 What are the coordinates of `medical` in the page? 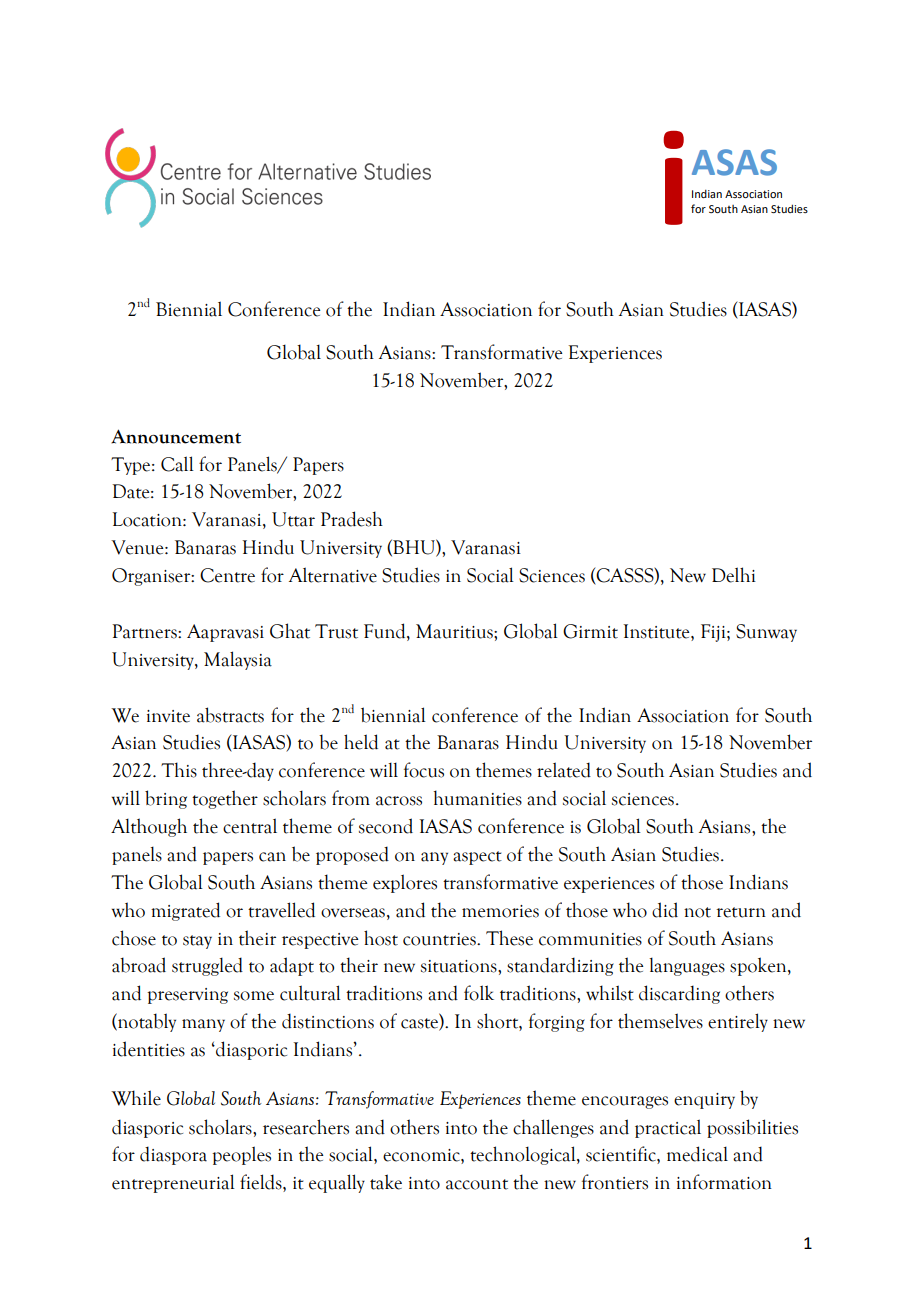 It's located at (697, 1154).
